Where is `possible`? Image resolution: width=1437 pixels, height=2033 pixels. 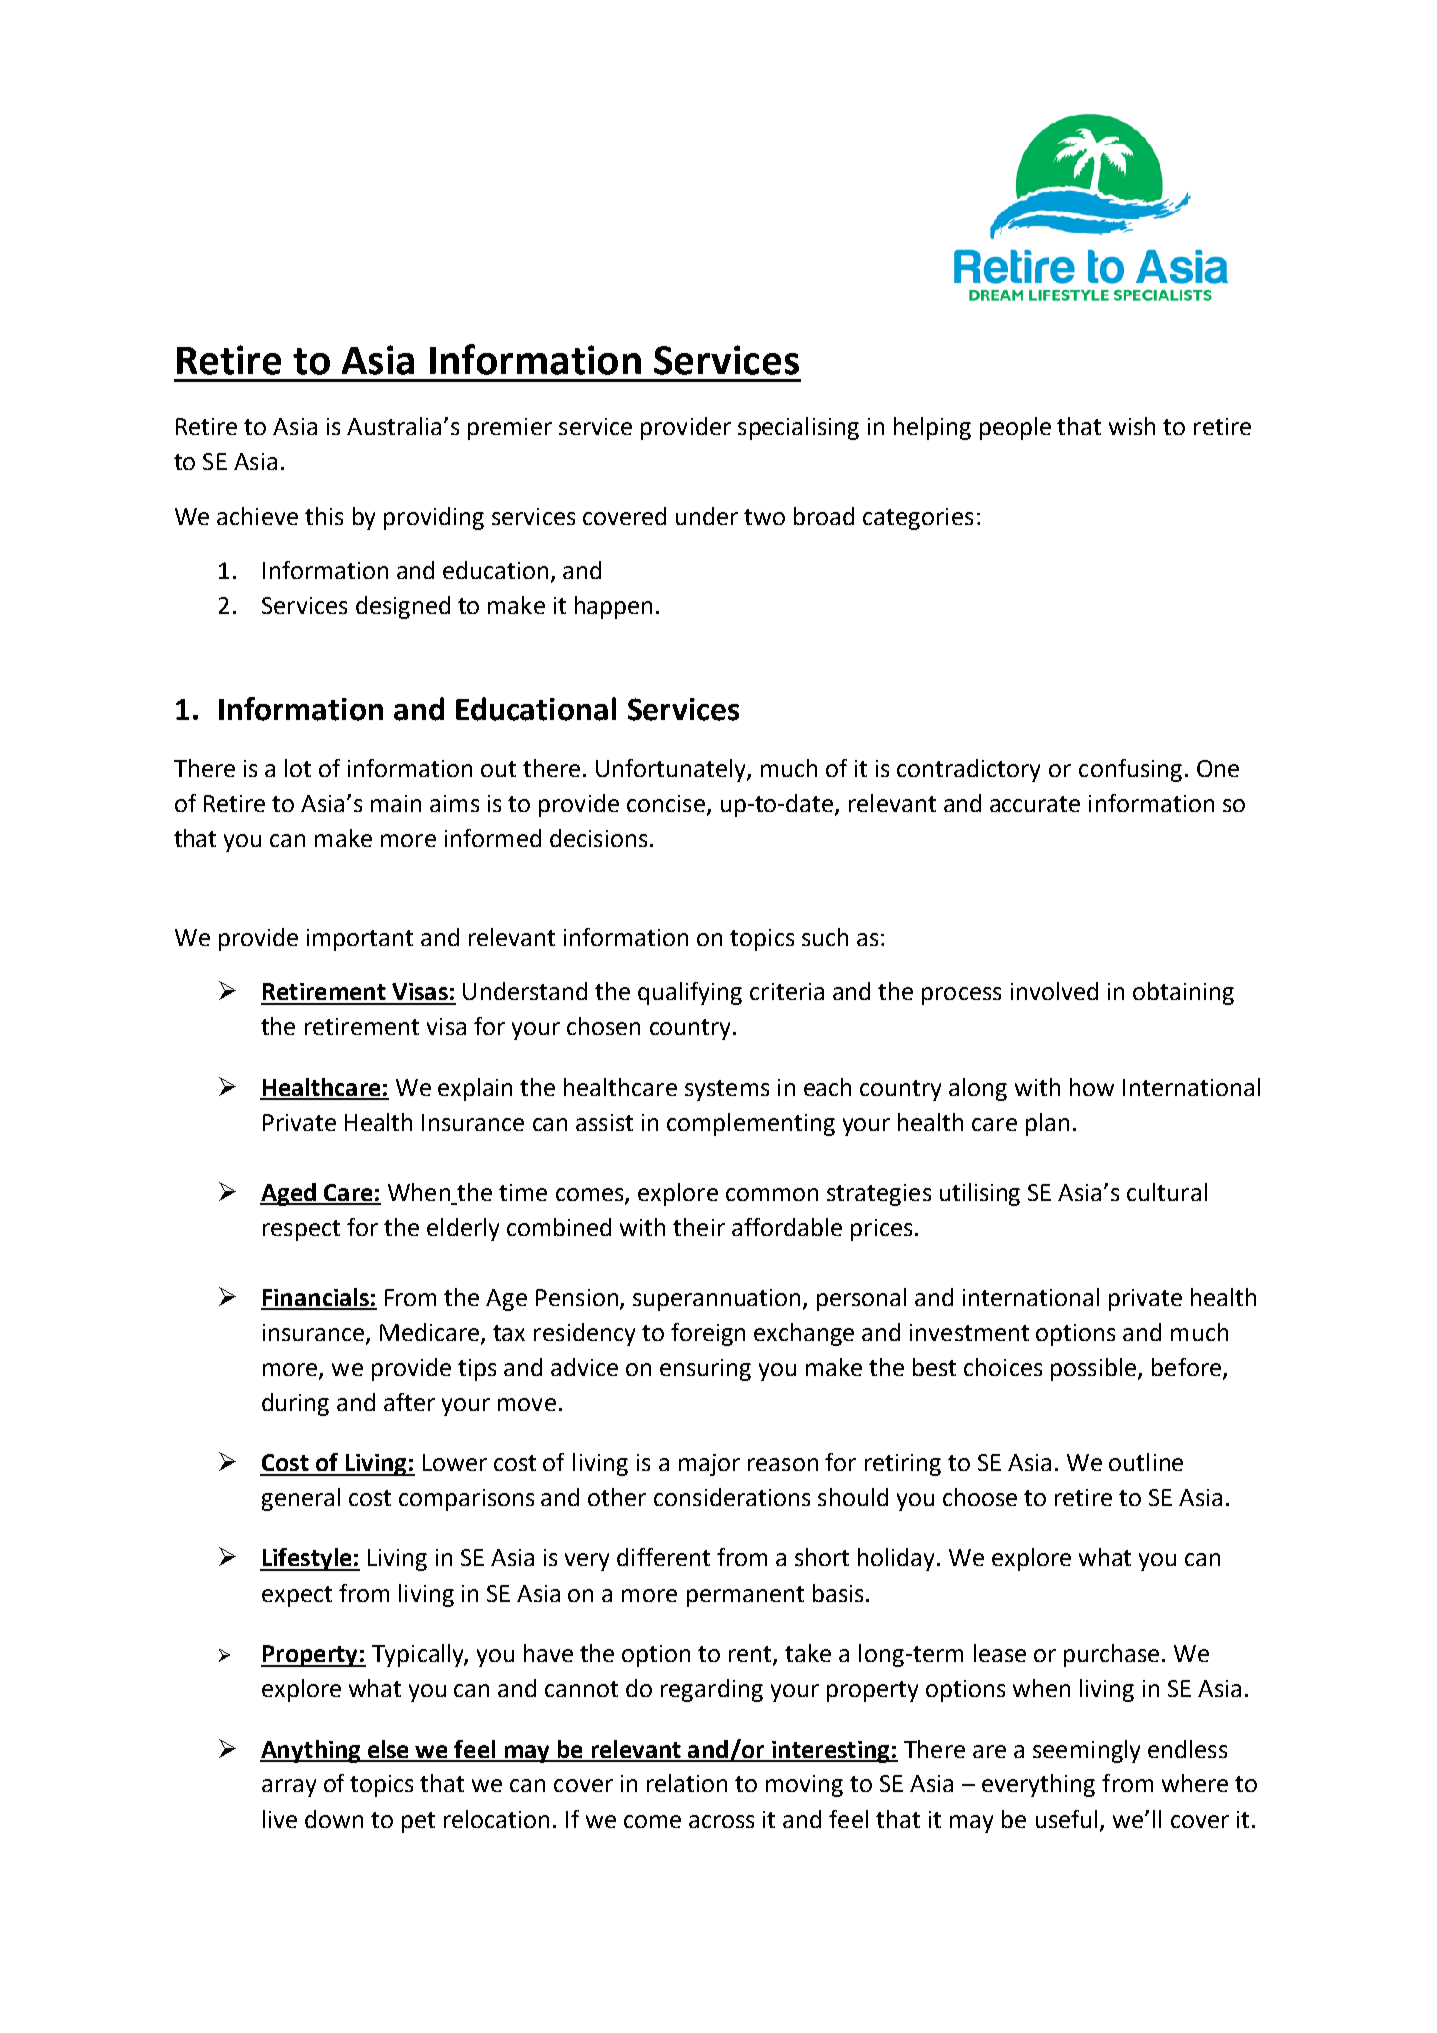
possible is located at coordinates (1095, 1369).
